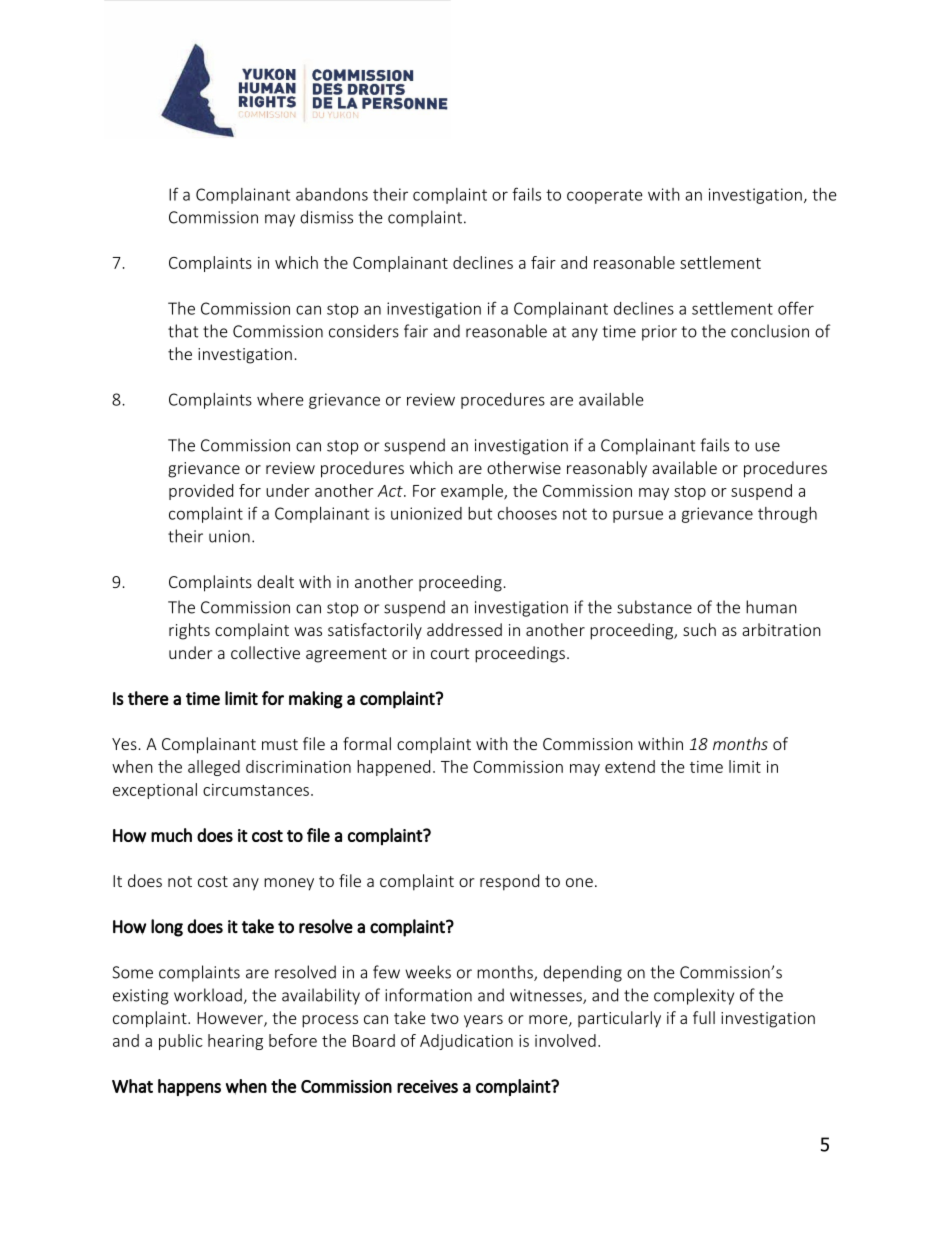 The height and width of the screenshot is (1233, 952). I want to click on public, so click(181, 1042).
